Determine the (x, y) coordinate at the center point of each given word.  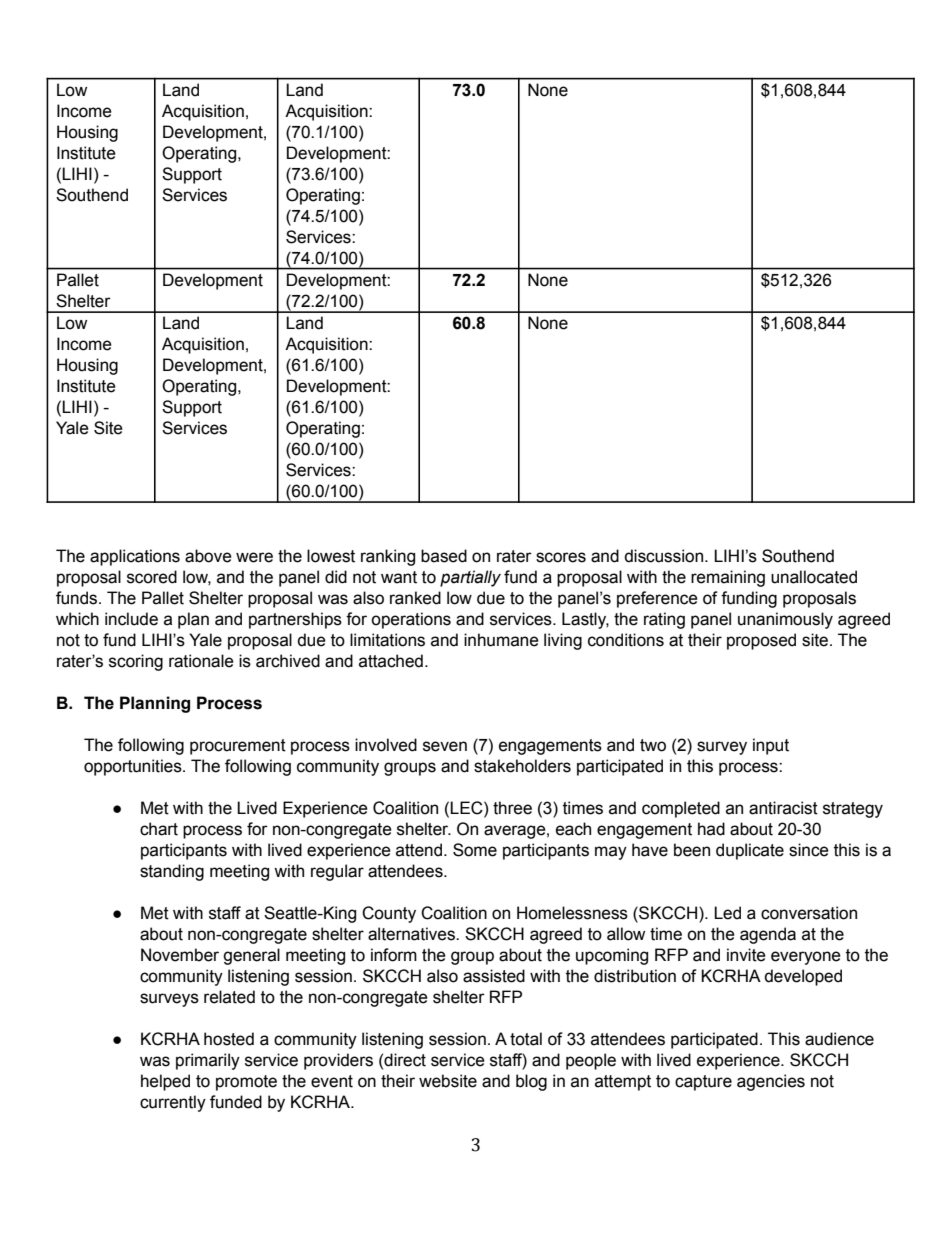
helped (165, 1082)
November (180, 955)
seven (445, 746)
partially (470, 578)
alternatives (412, 934)
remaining (728, 578)
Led (727, 913)
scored (152, 577)
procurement (238, 747)
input (771, 746)
